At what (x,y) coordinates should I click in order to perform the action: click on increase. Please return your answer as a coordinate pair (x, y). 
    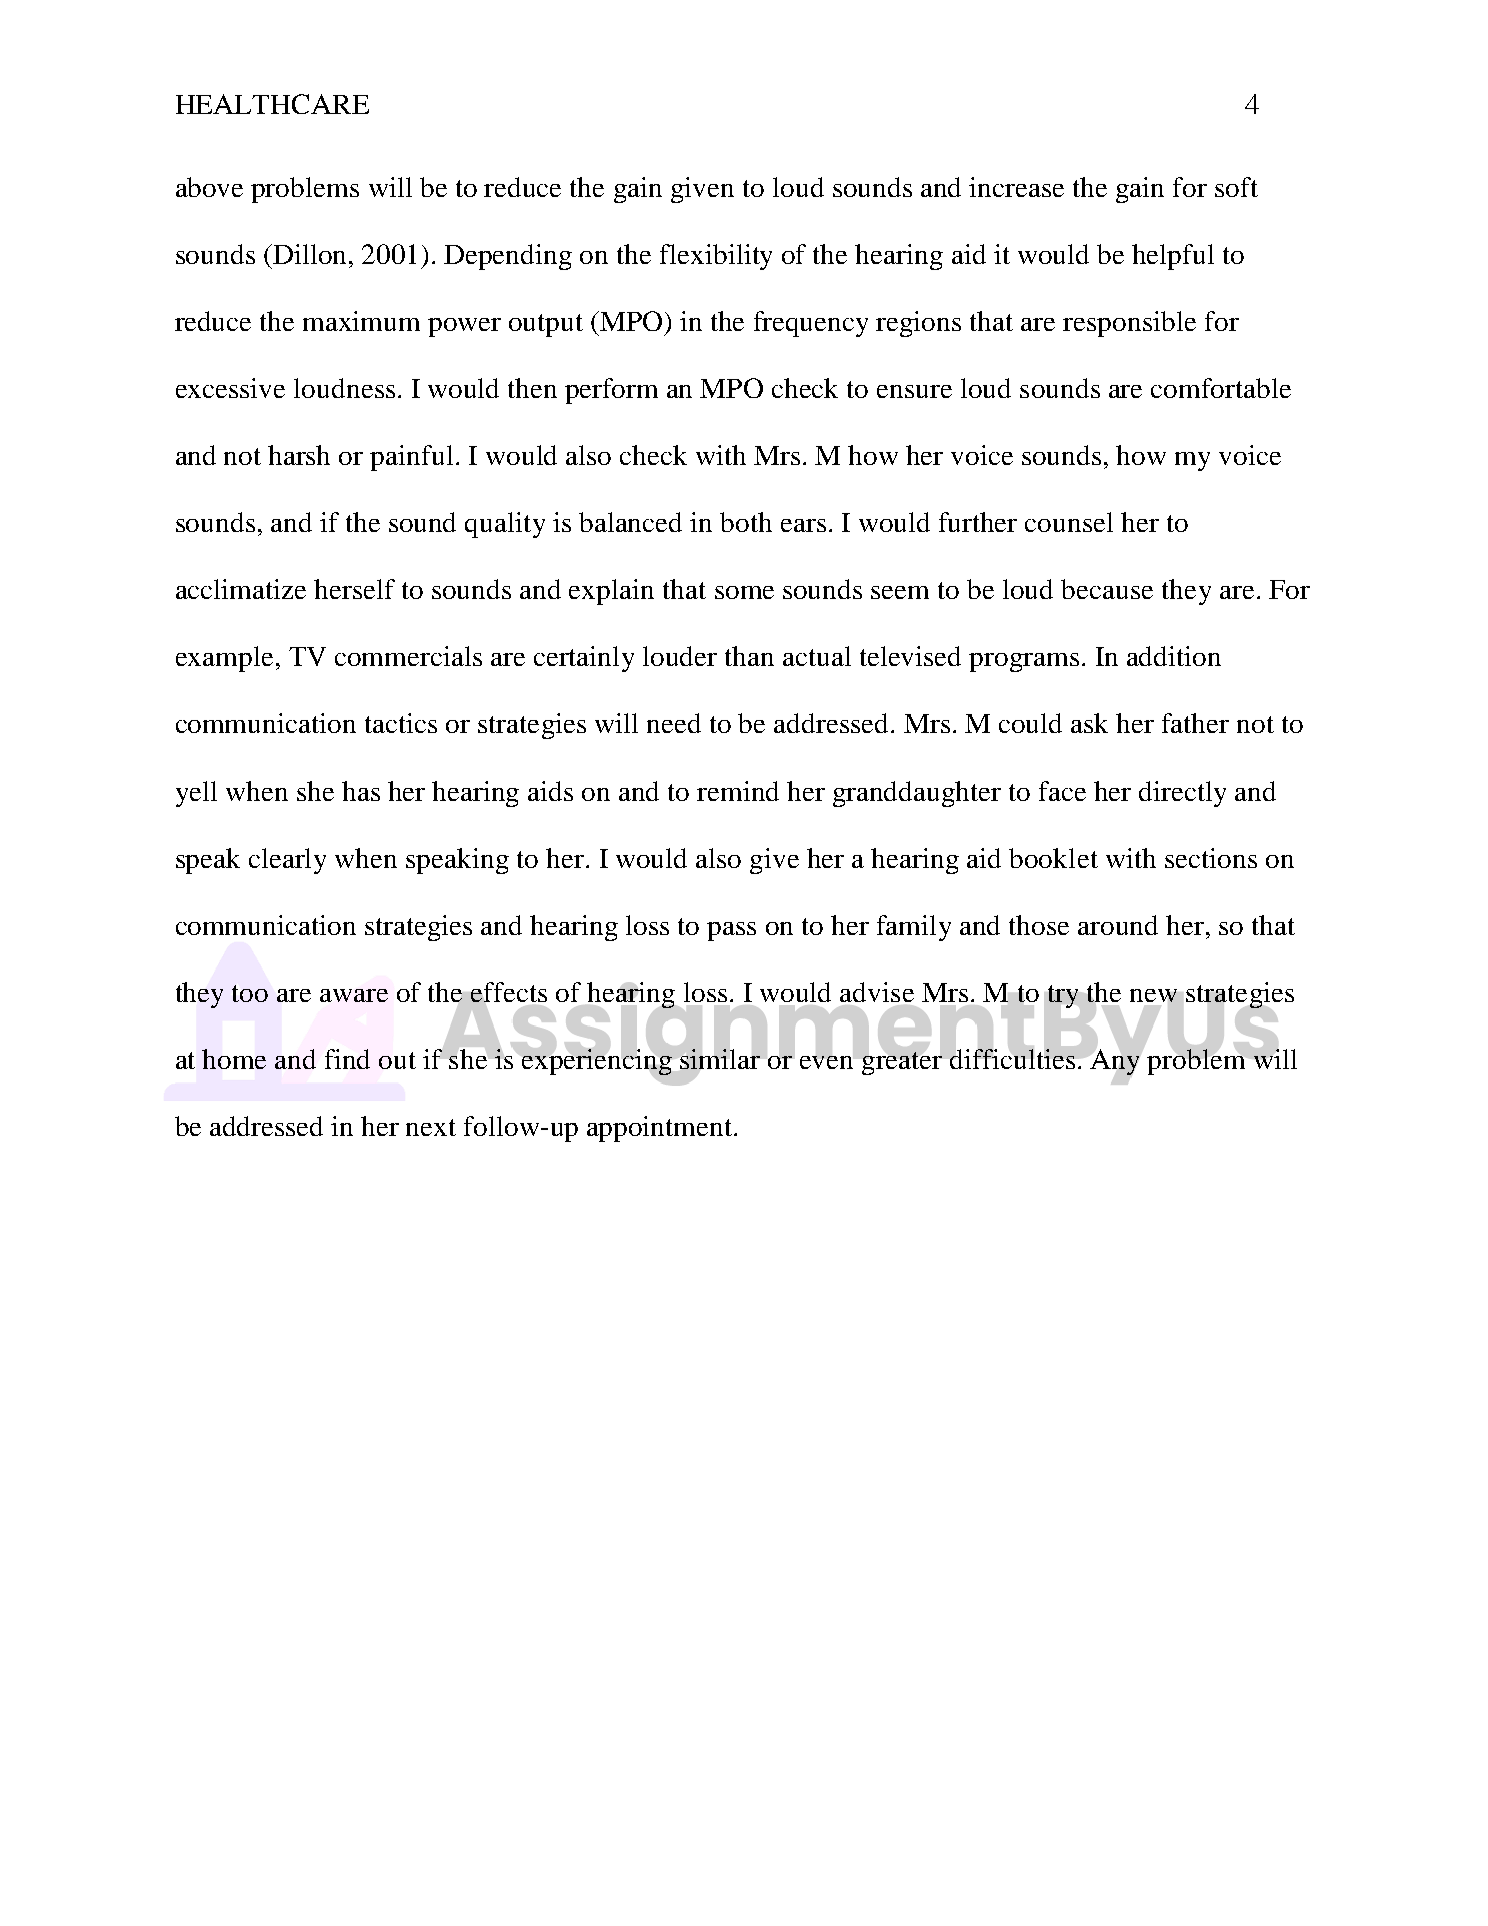
    Looking at the image, I should click on (1016, 187).
